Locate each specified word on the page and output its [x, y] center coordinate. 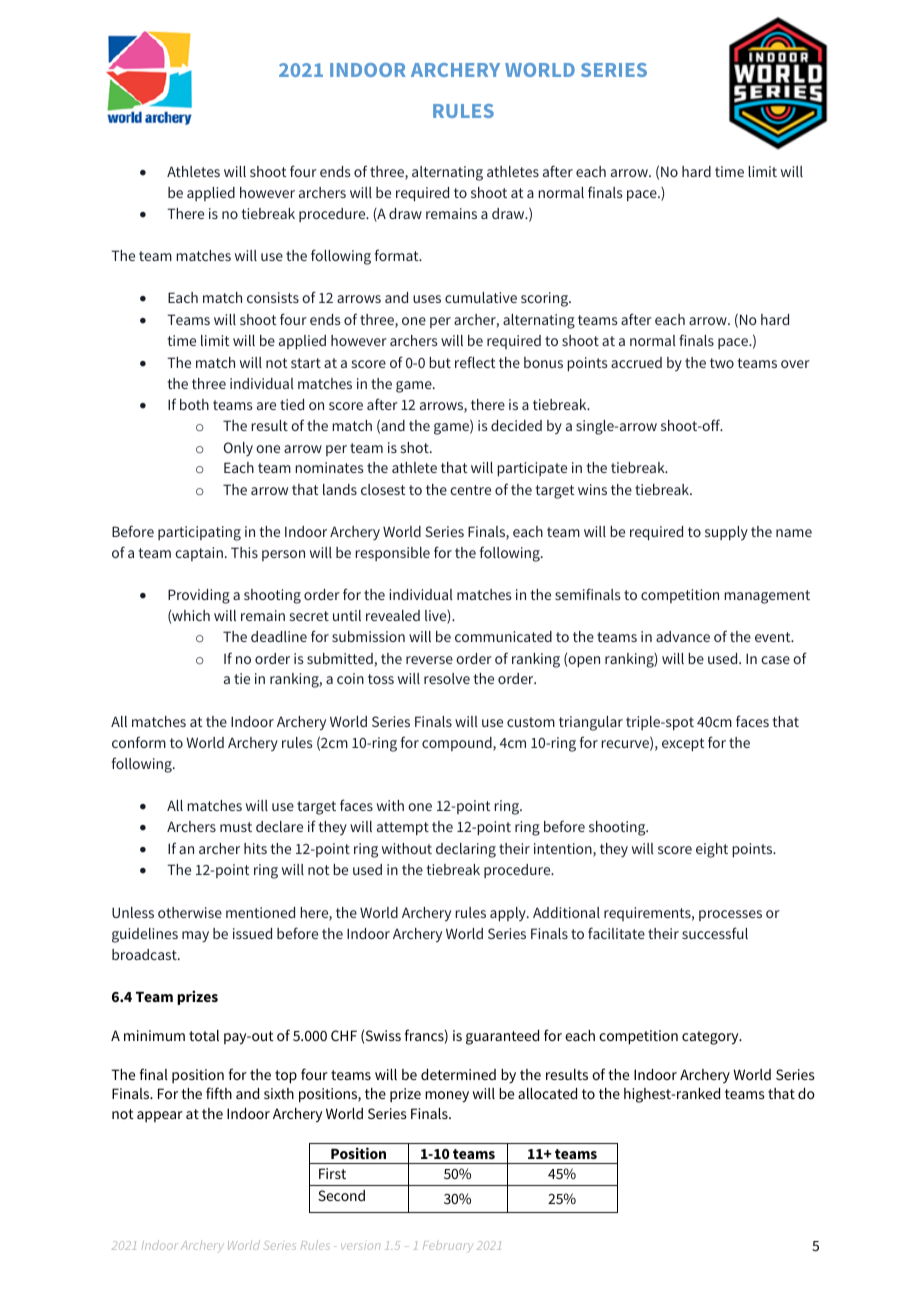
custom [531, 722]
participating [199, 533]
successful [715, 933]
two [722, 363]
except [683, 745]
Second [341, 1195]
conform [139, 742]
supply [726, 533]
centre [470, 490]
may [195, 937]
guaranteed [502, 1037]
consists [273, 297]
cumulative [481, 297]
